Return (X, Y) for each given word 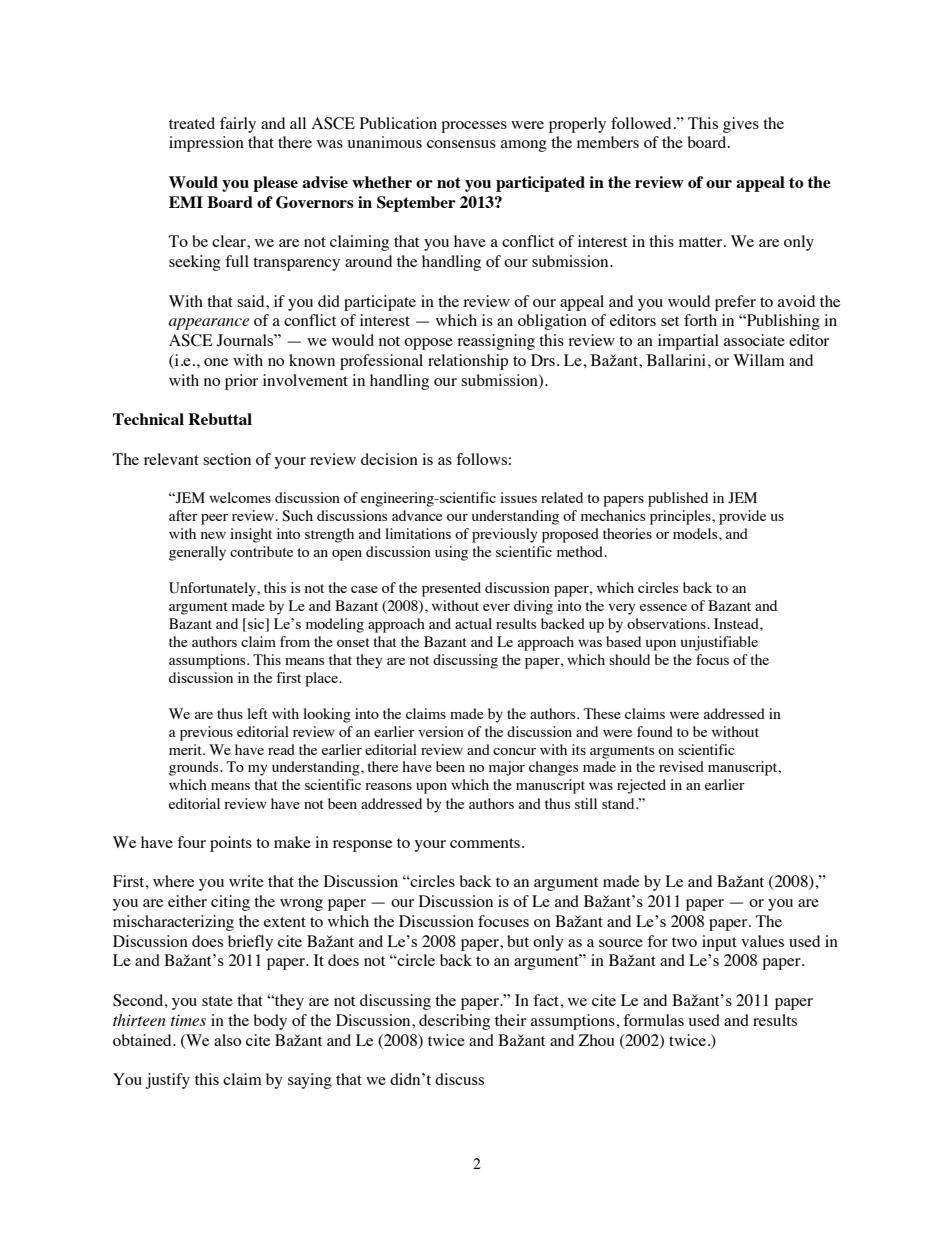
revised (681, 766)
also (227, 1040)
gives (741, 125)
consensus (461, 144)
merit (186, 749)
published (678, 499)
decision (389, 459)
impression (206, 144)
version (441, 731)
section (227, 459)
